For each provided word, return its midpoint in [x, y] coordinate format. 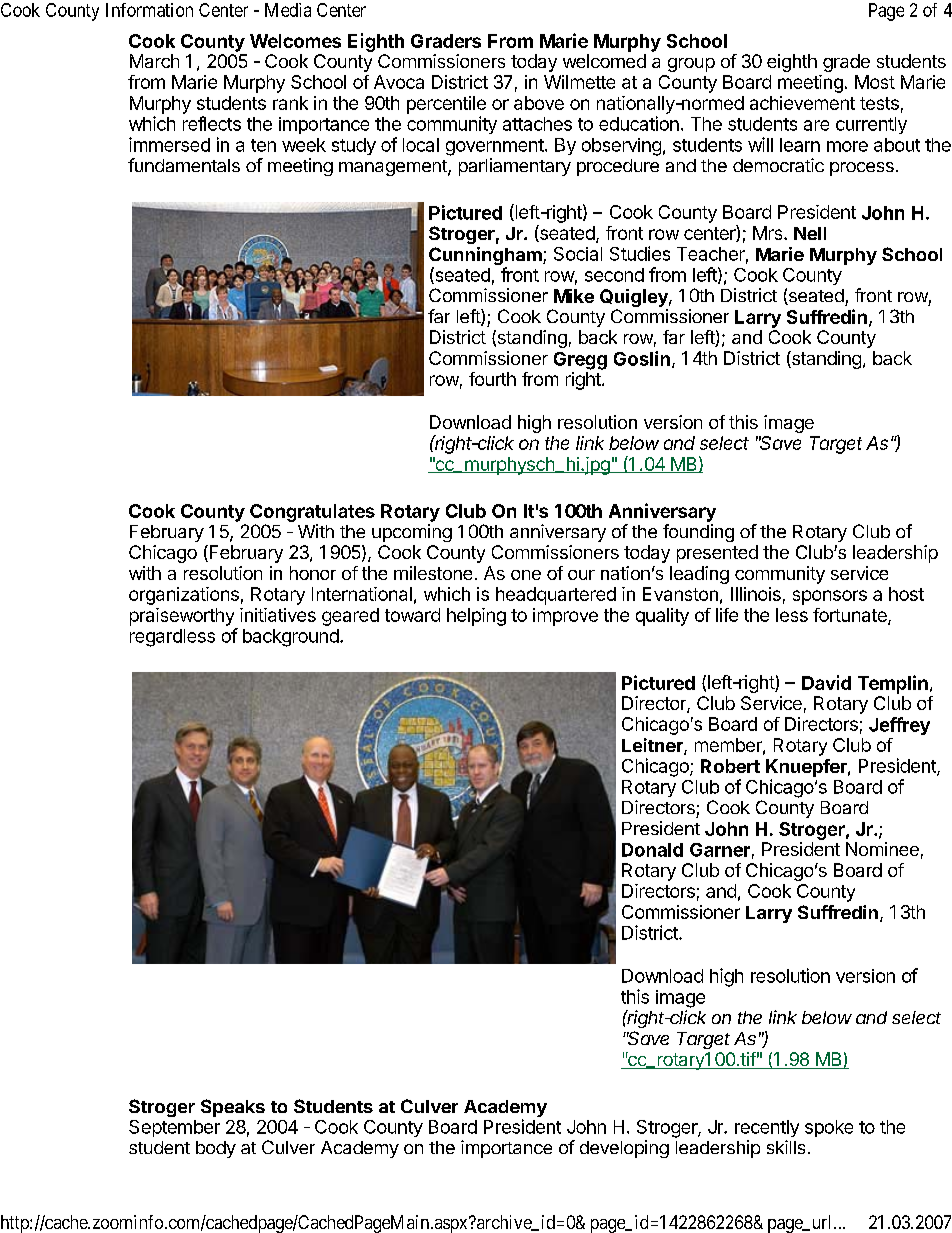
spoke [829, 1128]
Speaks [233, 1108]
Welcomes [295, 41]
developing [624, 1149]
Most [875, 82]
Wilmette [579, 82]
